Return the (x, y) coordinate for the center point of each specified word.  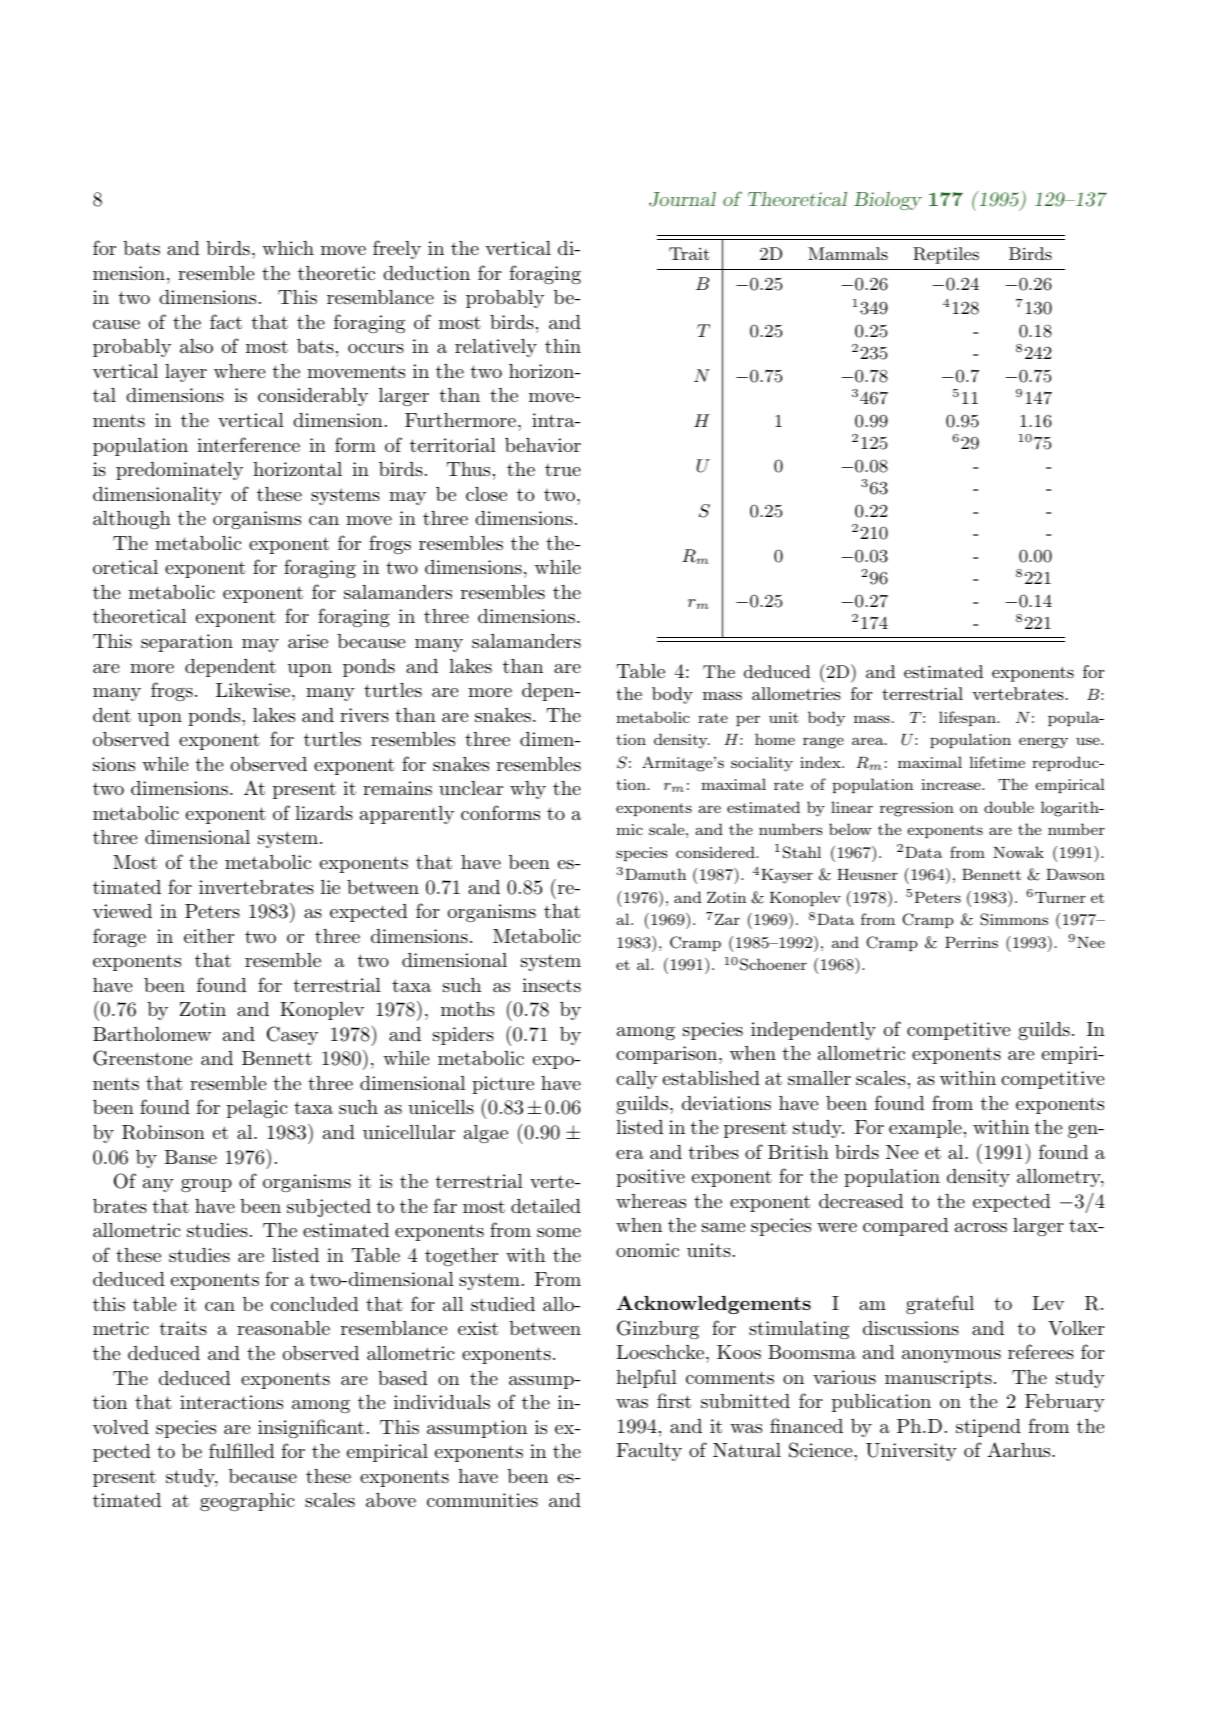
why (528, 790)
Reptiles (946, 255)
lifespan (968, 718)
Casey (292, 1035)
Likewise (253, 690)
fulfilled (241, 1450)
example (925, 1129)
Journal (682, 199)
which (288, 248)
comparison (668, 1055)
